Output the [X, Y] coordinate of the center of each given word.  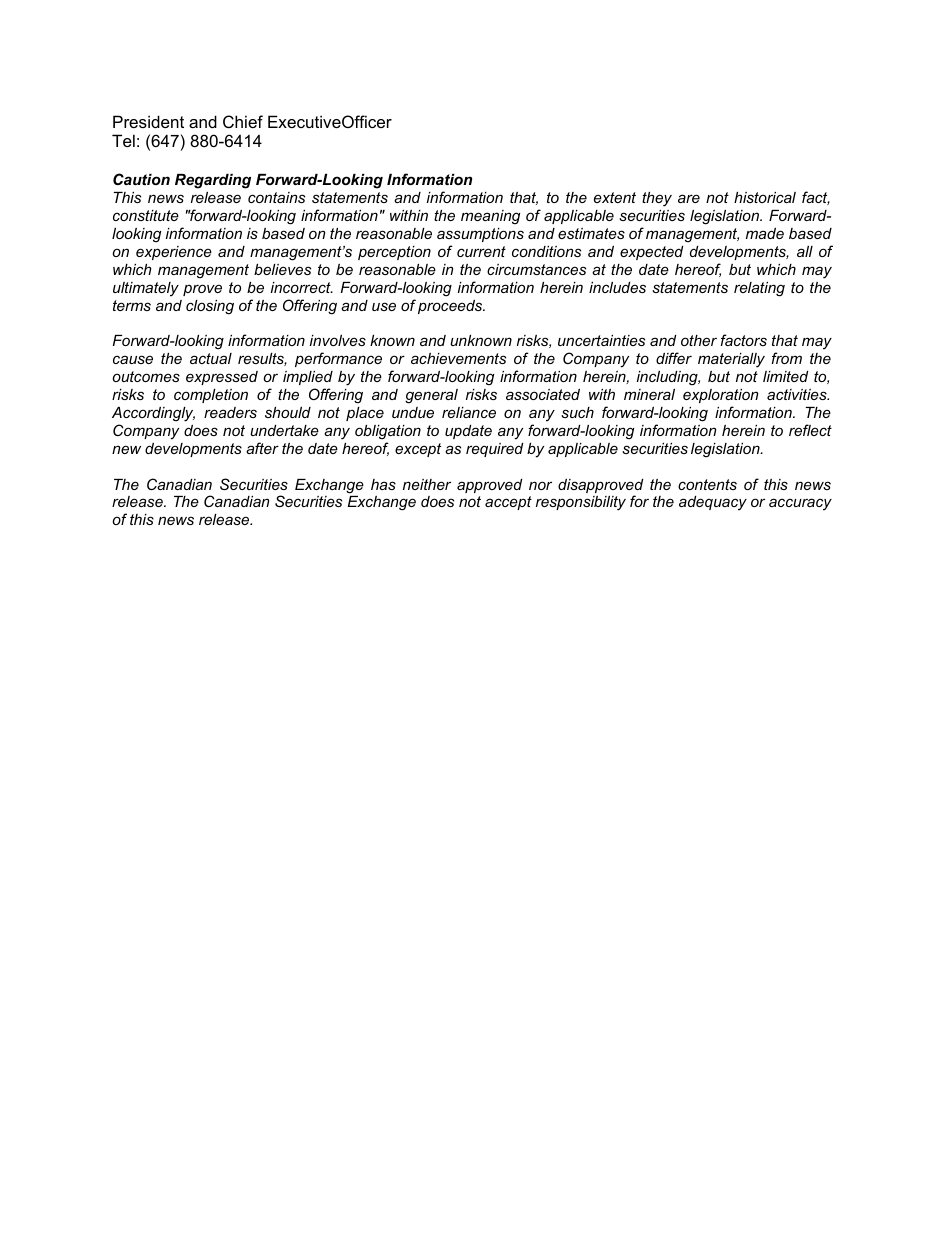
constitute [146, 215]
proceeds [451, 307]
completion [211, 396]
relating [759, 289]
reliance [469, 412]
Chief [243, 121]
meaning [490, 217]
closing [210, 307]
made [765, 233]
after [262, 448]
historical [765, 197]
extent [615, 197]
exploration [720, 396]
